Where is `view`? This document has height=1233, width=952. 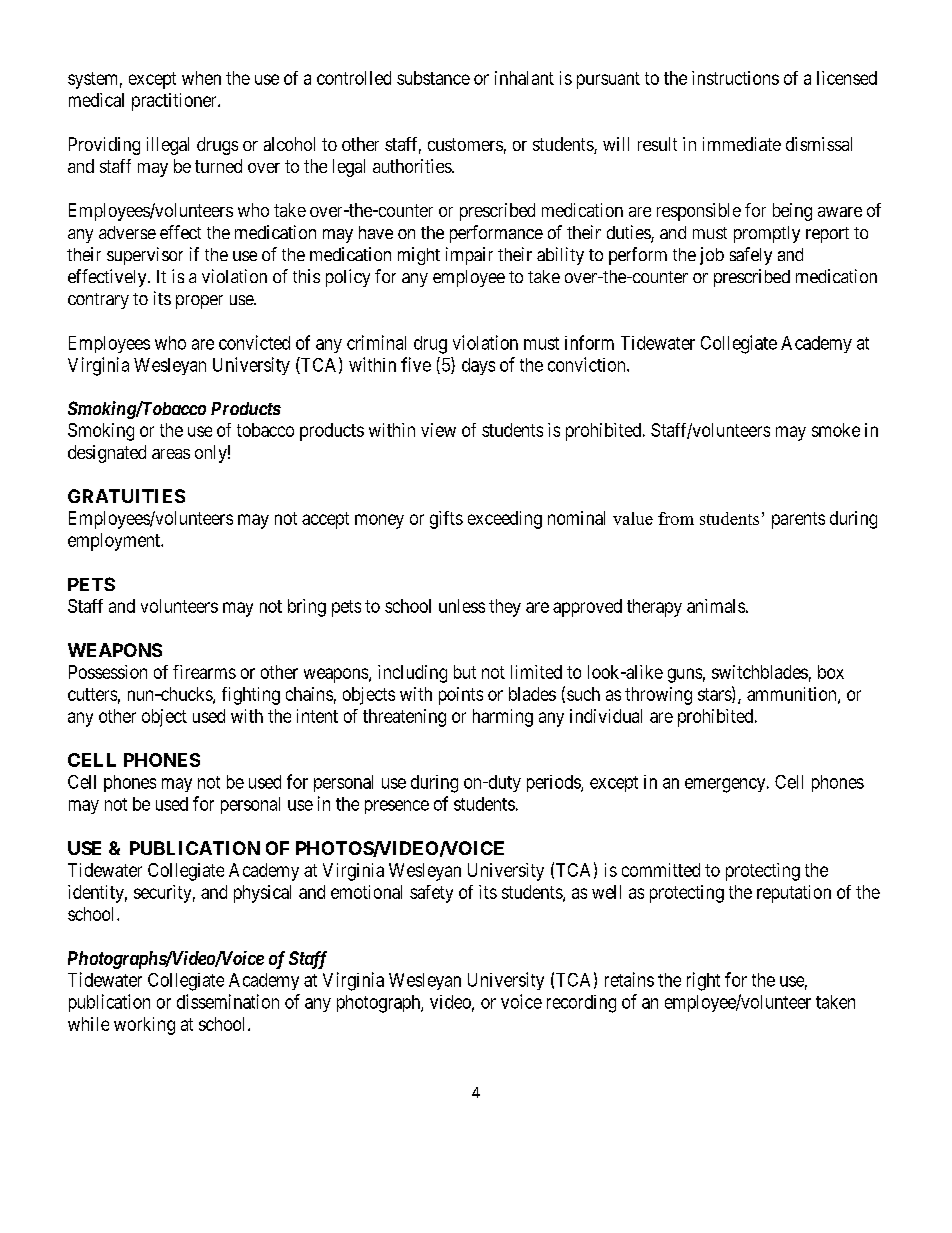 view is located at coordinates (438, 430).
